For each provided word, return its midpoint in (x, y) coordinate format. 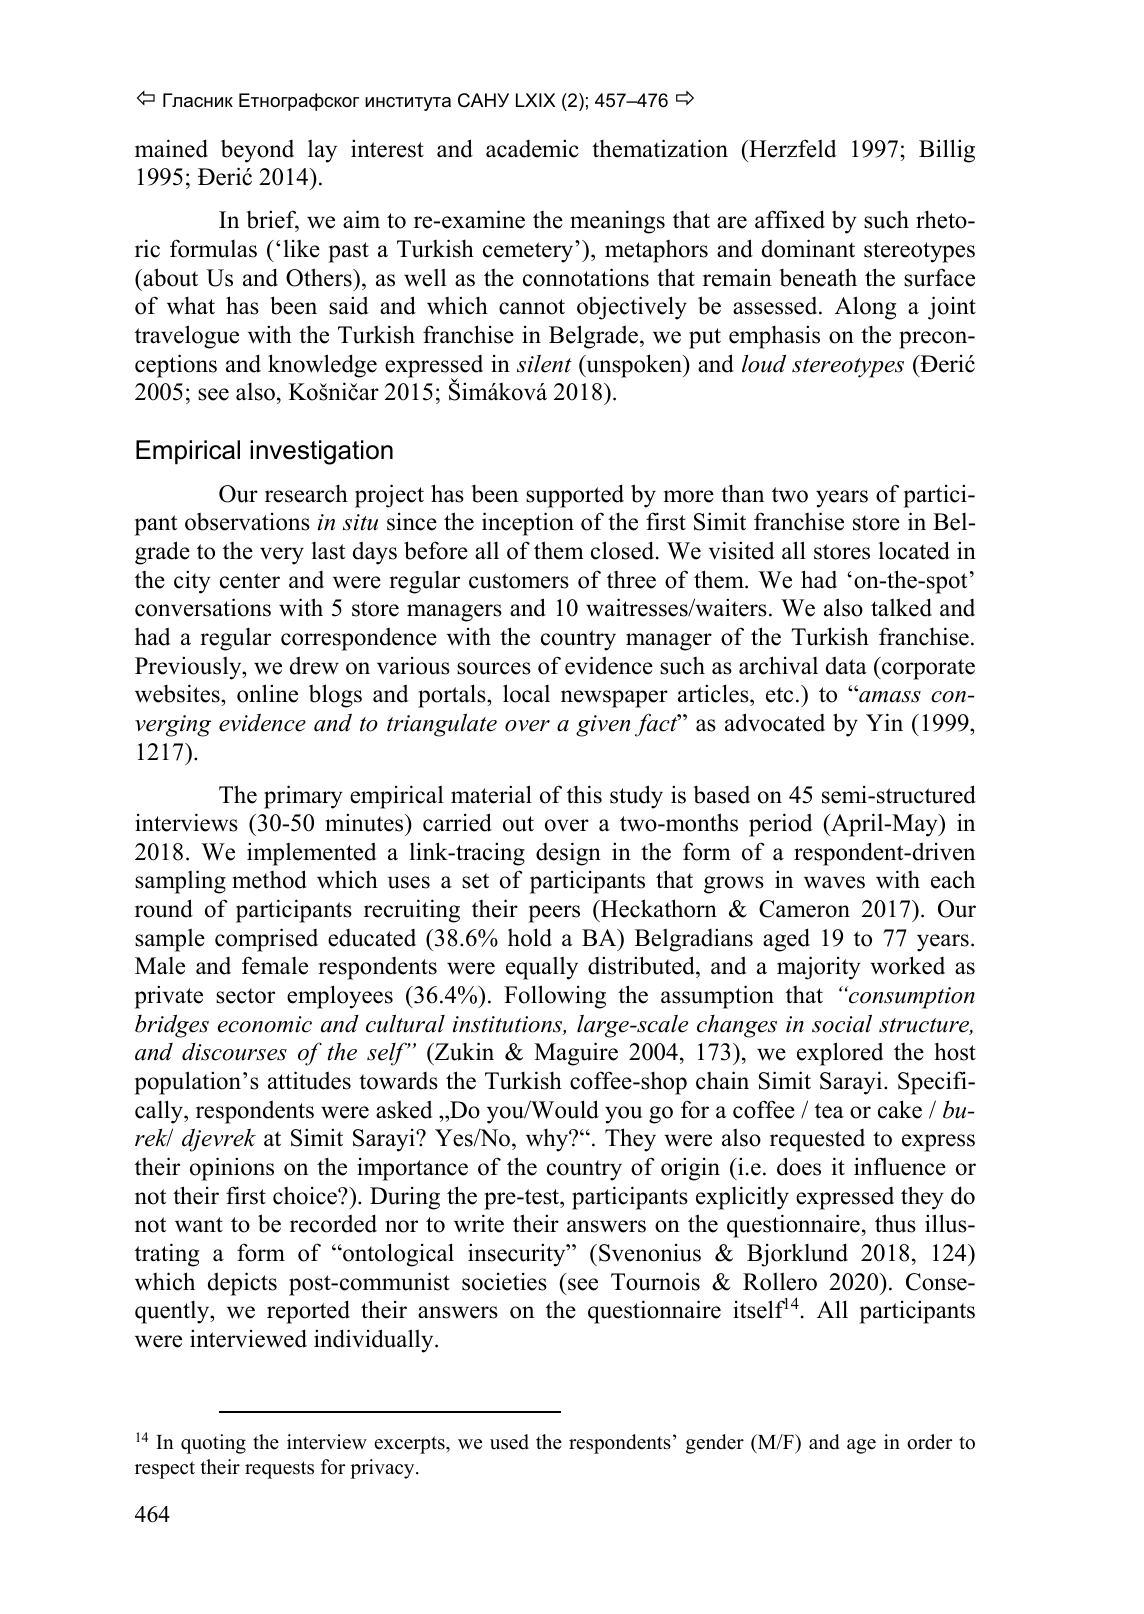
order (929, 1442)
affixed (790, 219)
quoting (213, 1444)
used (509, 1442)
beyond (257, 151)
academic (532, 148)
